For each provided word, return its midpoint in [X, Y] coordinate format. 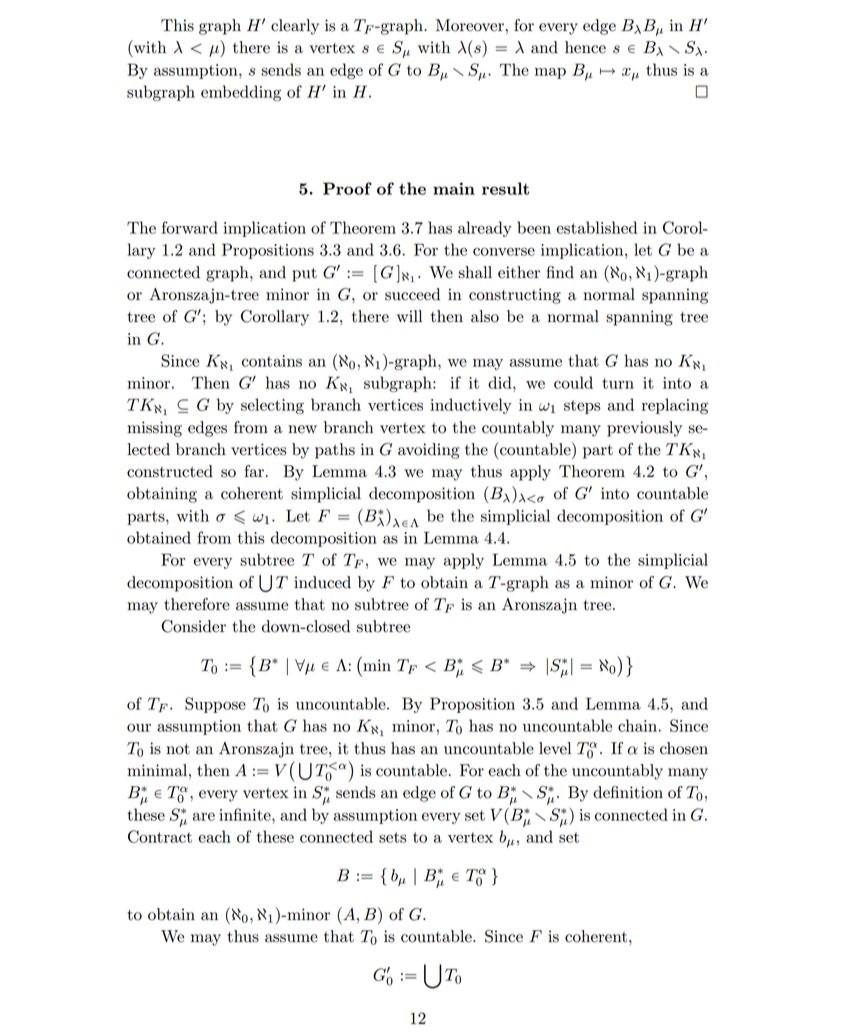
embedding [241, 93]
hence [585, 47]
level [555, 748]
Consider [193, 626]
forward [190, 227]
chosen [684, 748]
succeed [412, 294]
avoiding [429, 451]
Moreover [470, 25]
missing [154, 429]
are [204, 816]
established [596, 227]
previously [644, 429]
